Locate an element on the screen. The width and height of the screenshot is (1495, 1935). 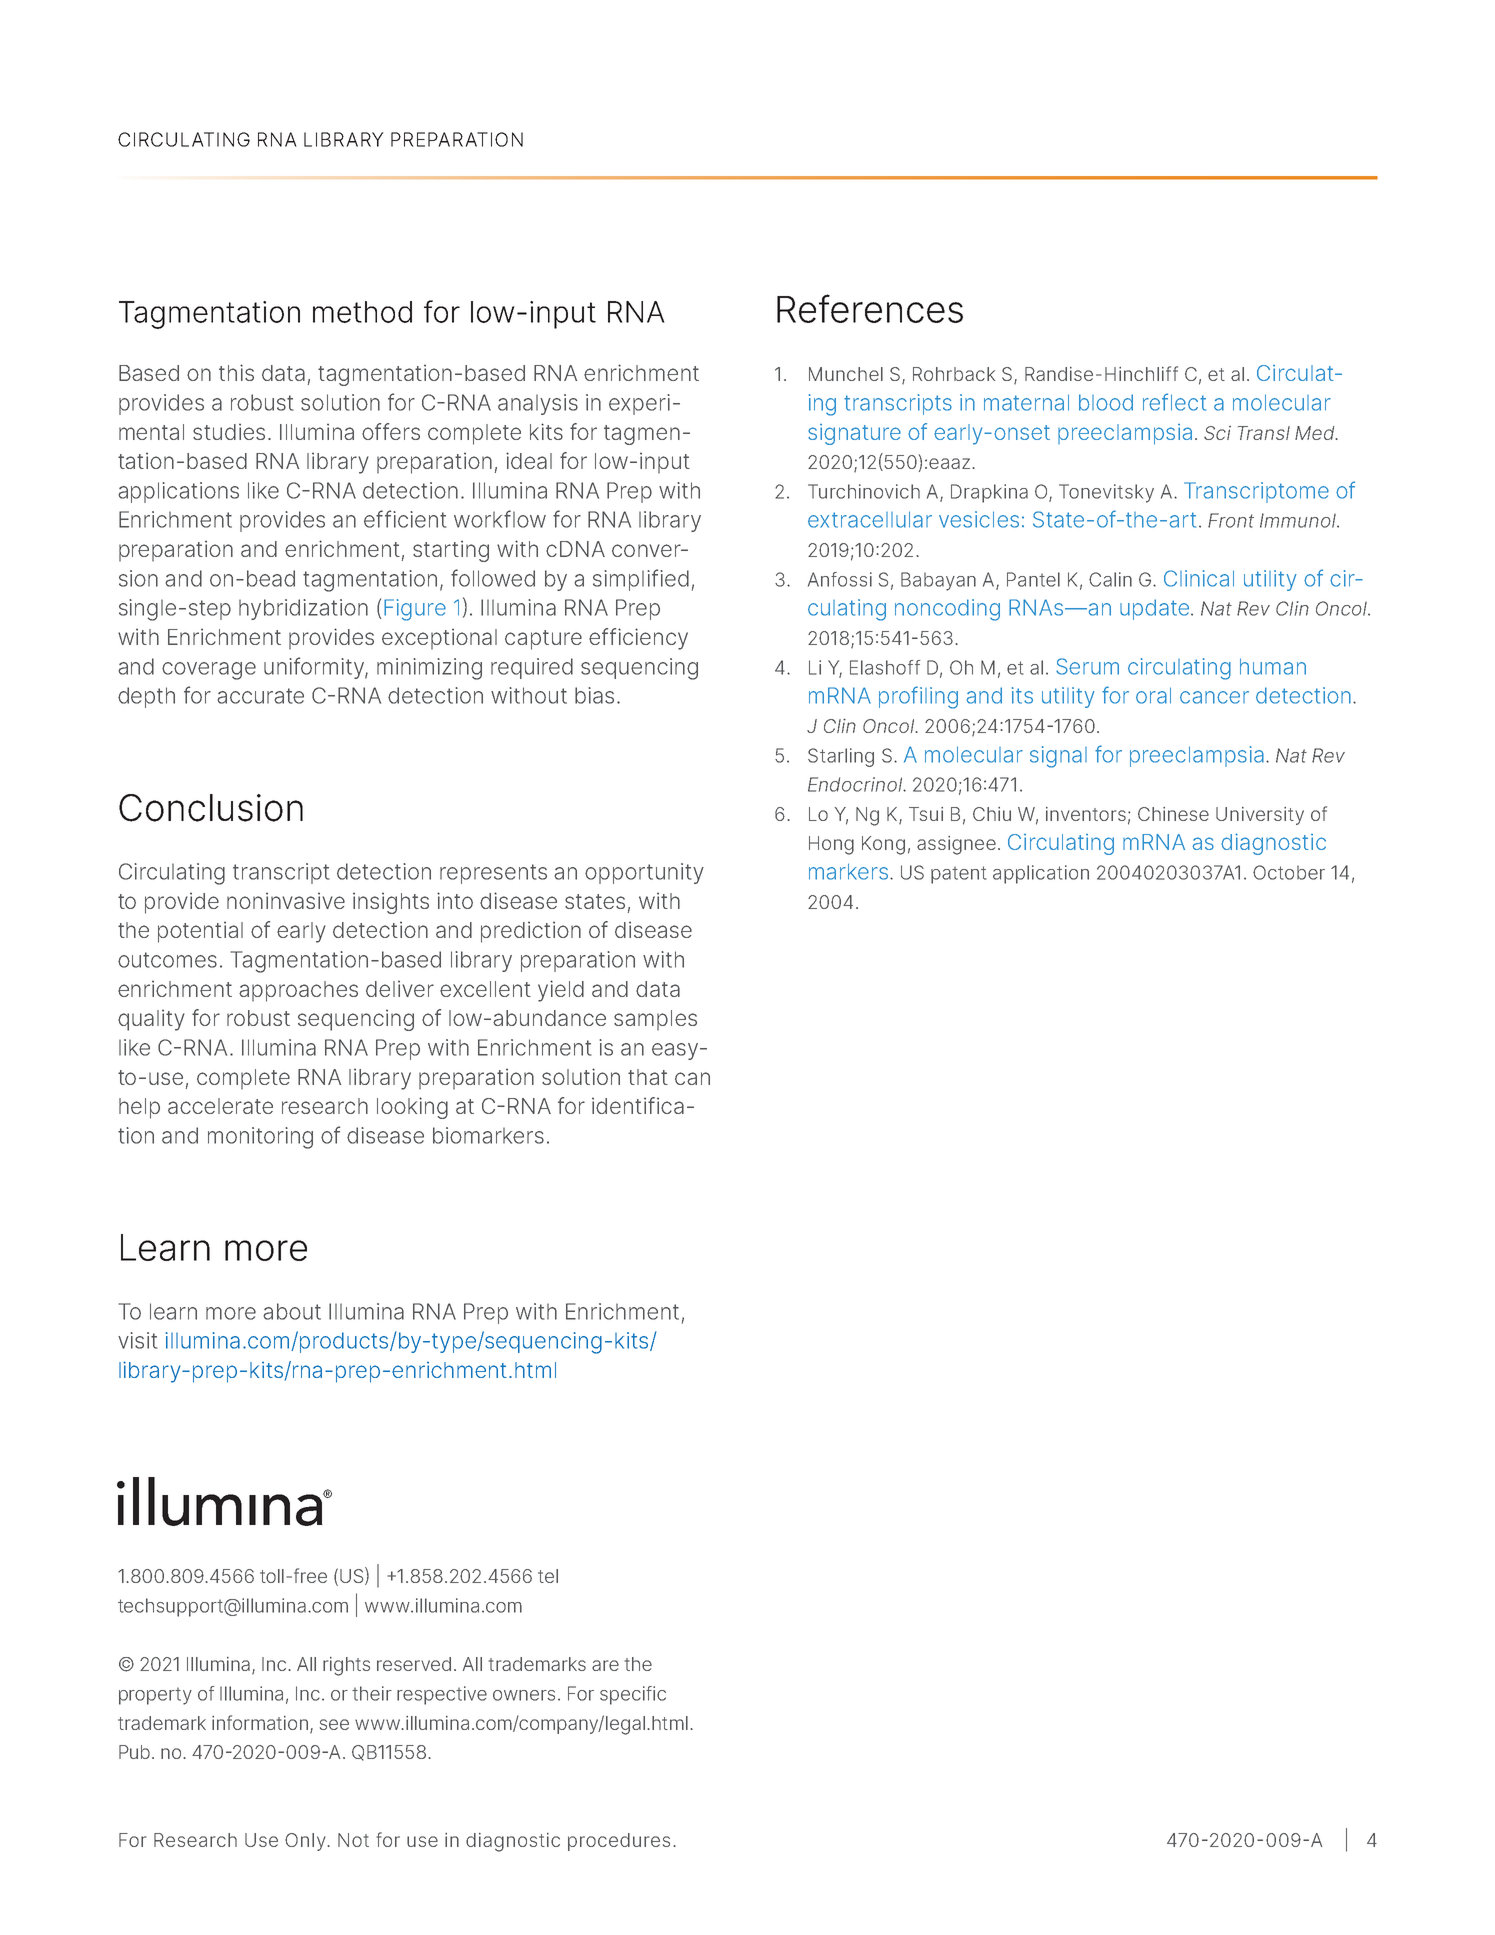
that is located at coordinates (648, 1077).
